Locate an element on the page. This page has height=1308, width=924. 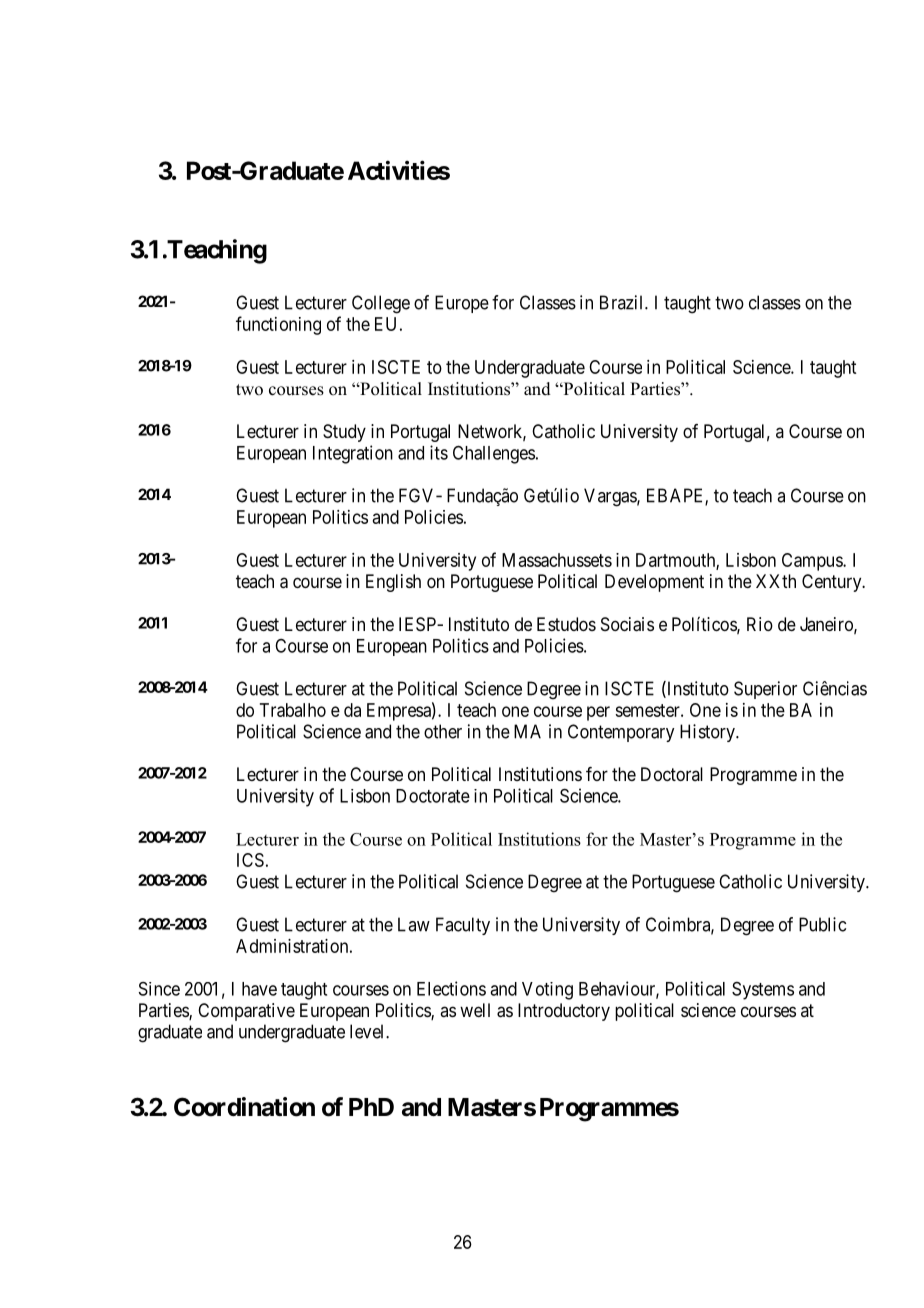
Contemporary is located at coordinates (621, 733).
